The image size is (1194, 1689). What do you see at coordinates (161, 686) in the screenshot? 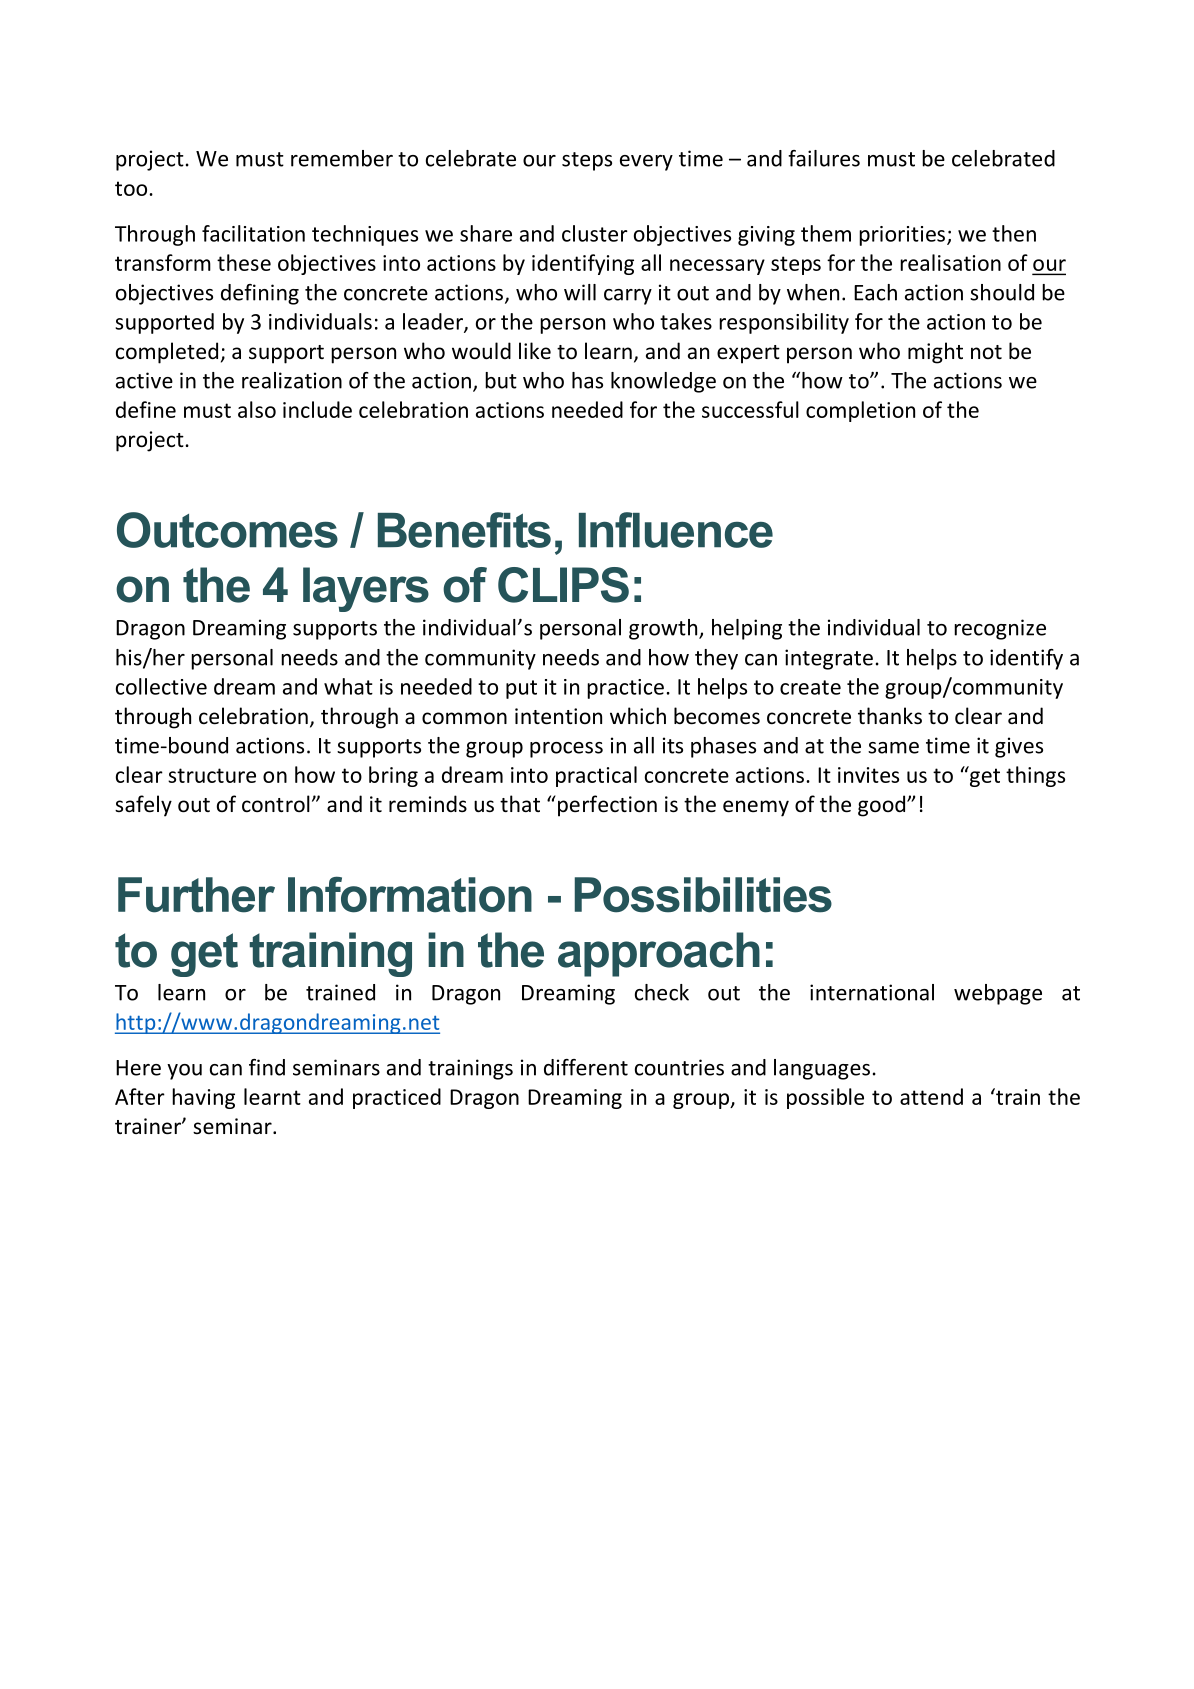
I see `collective` at bounding box center [161, 686].
